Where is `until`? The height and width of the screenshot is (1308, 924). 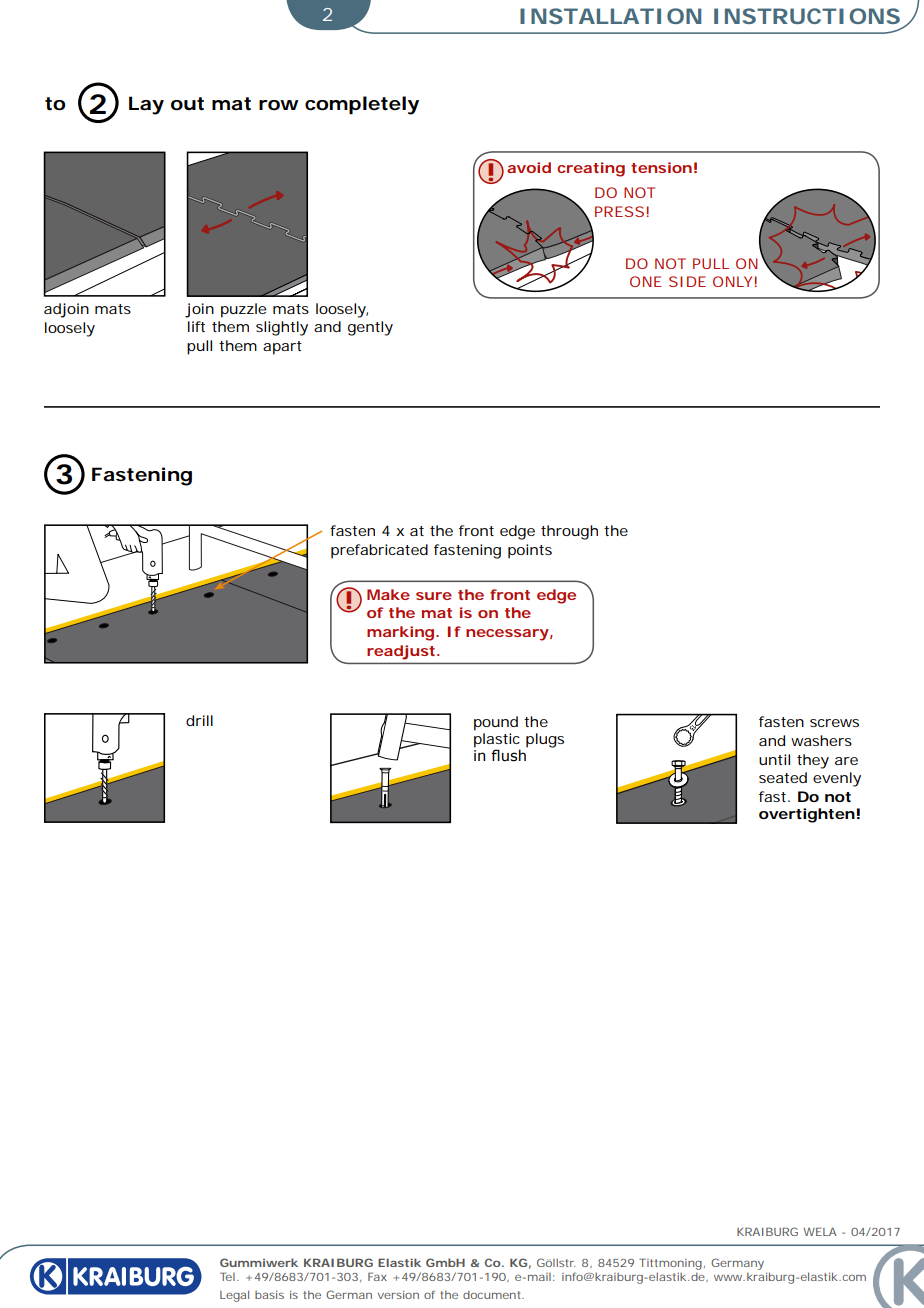 until is located at coordinates (774, 759).
